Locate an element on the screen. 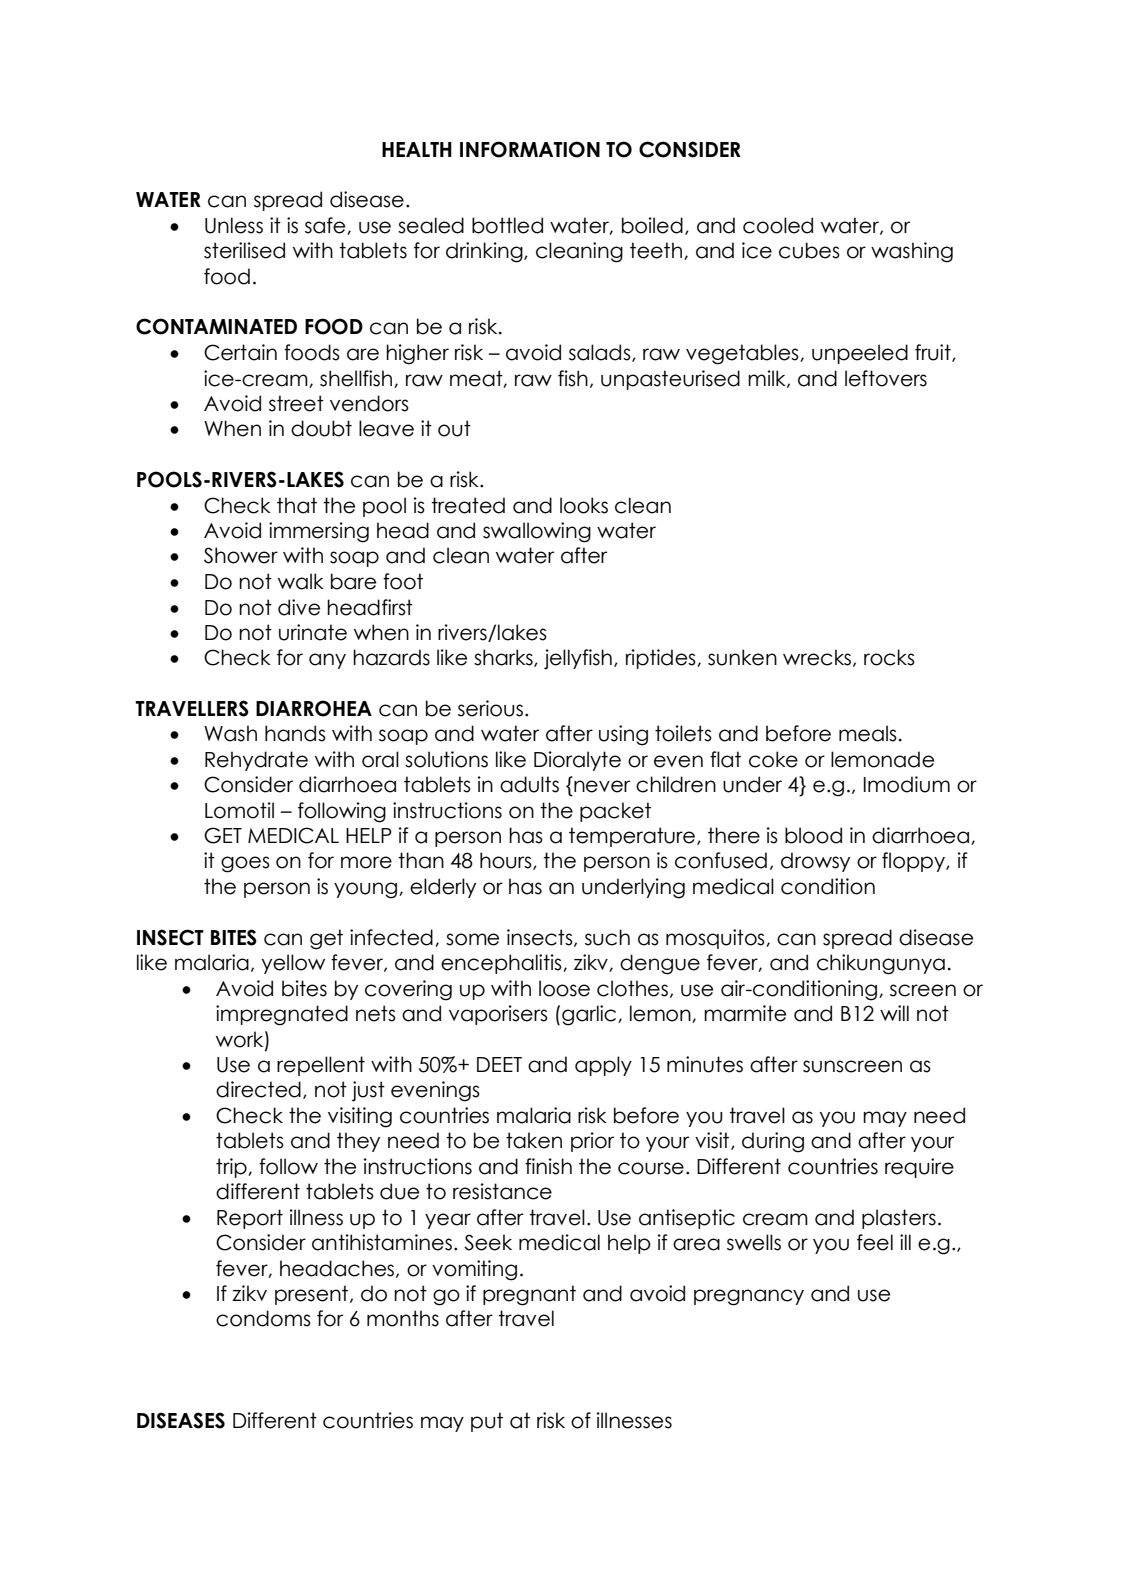 This screenshot has height=1587, width=1122. cubes is located at coordinates (809, 250).
